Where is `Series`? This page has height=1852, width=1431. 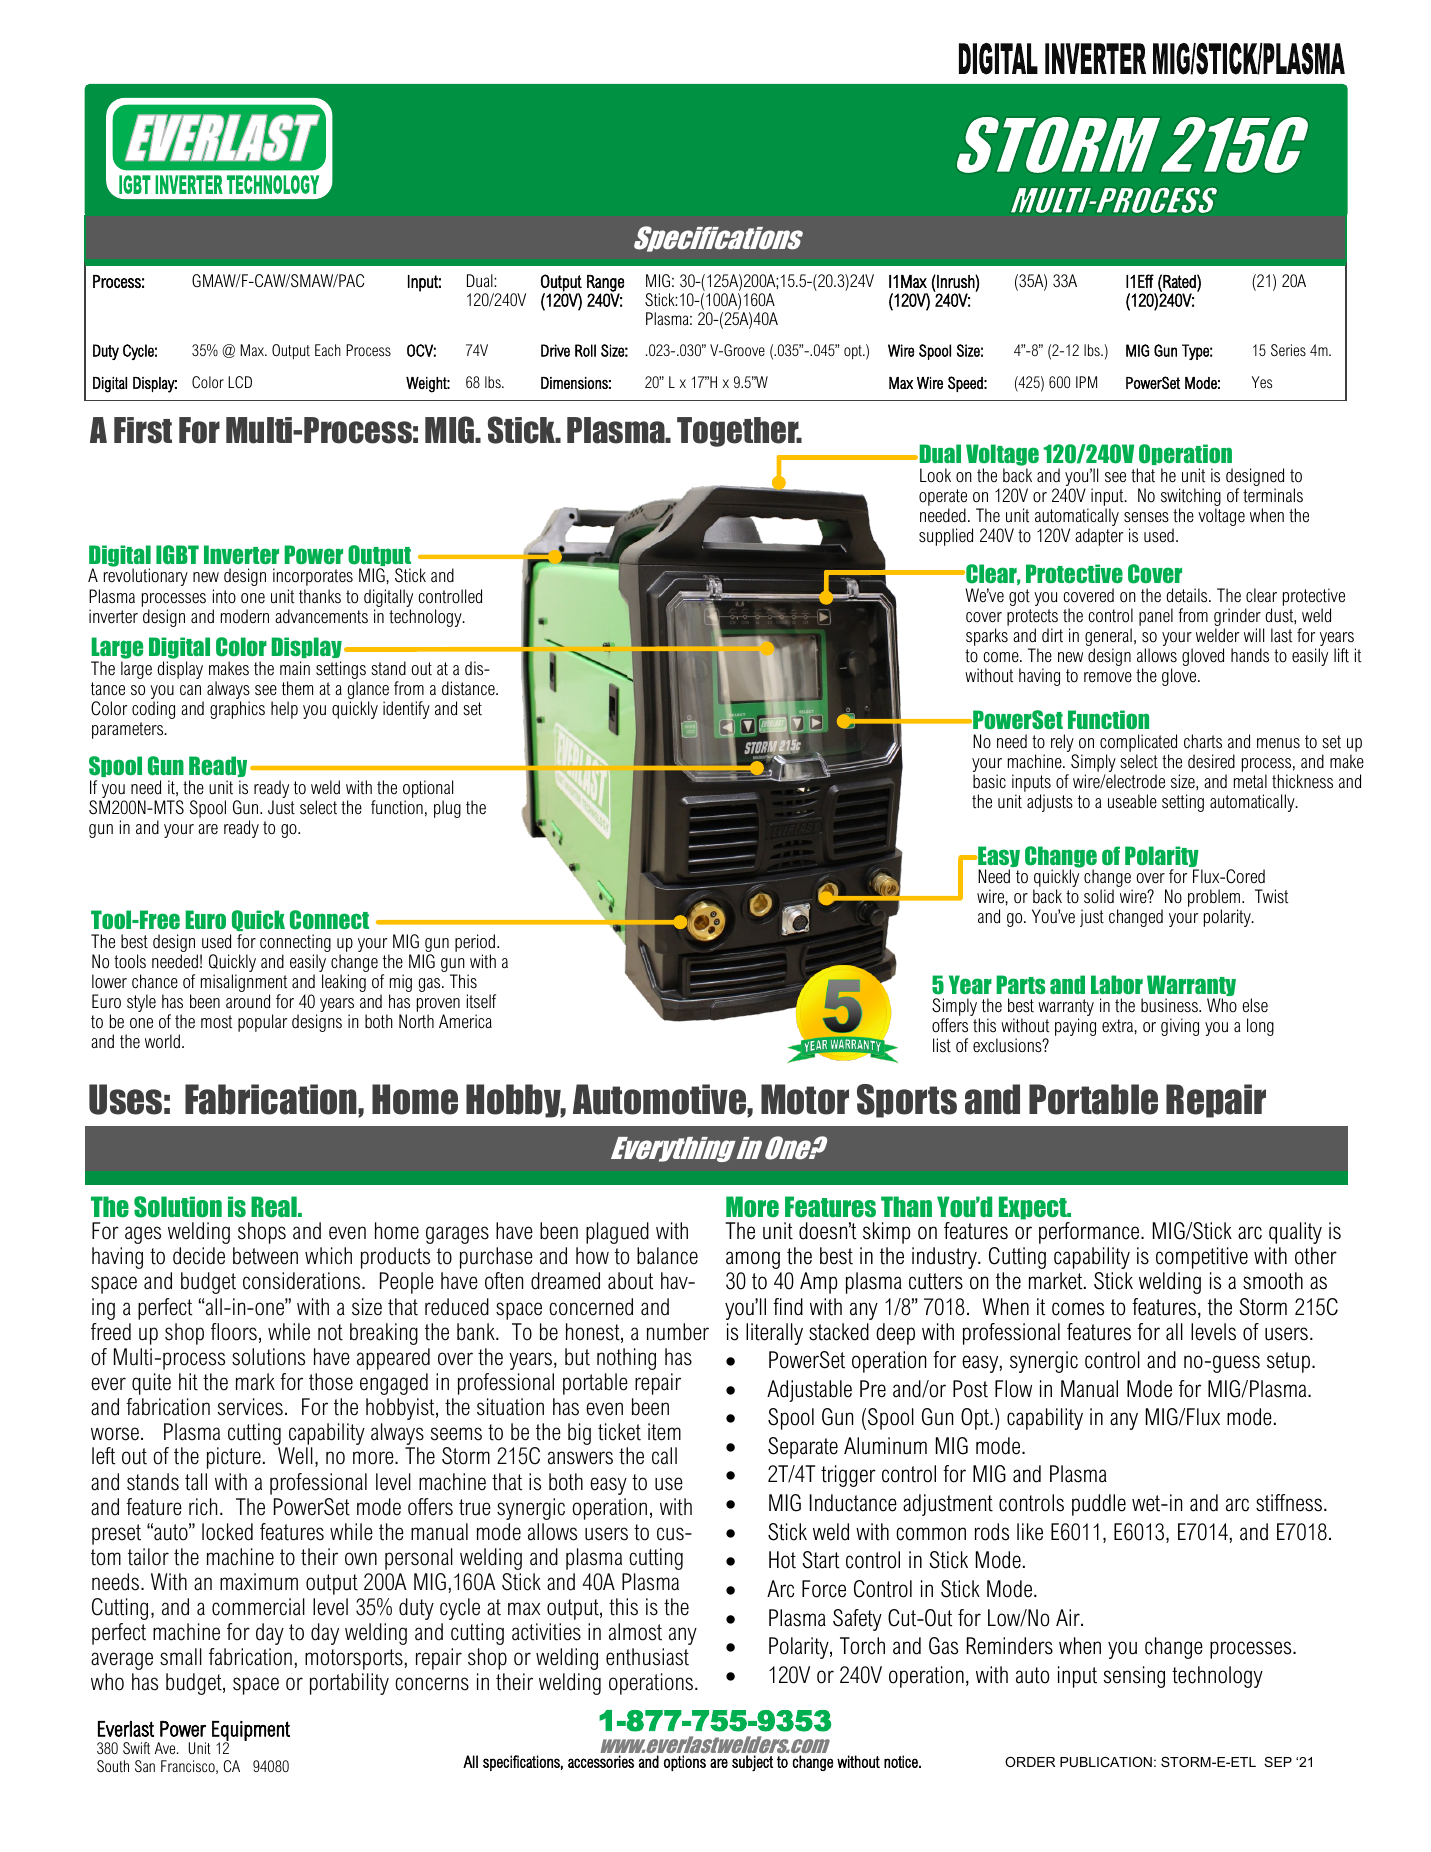 Series is located at coordinates (1288, 350).
